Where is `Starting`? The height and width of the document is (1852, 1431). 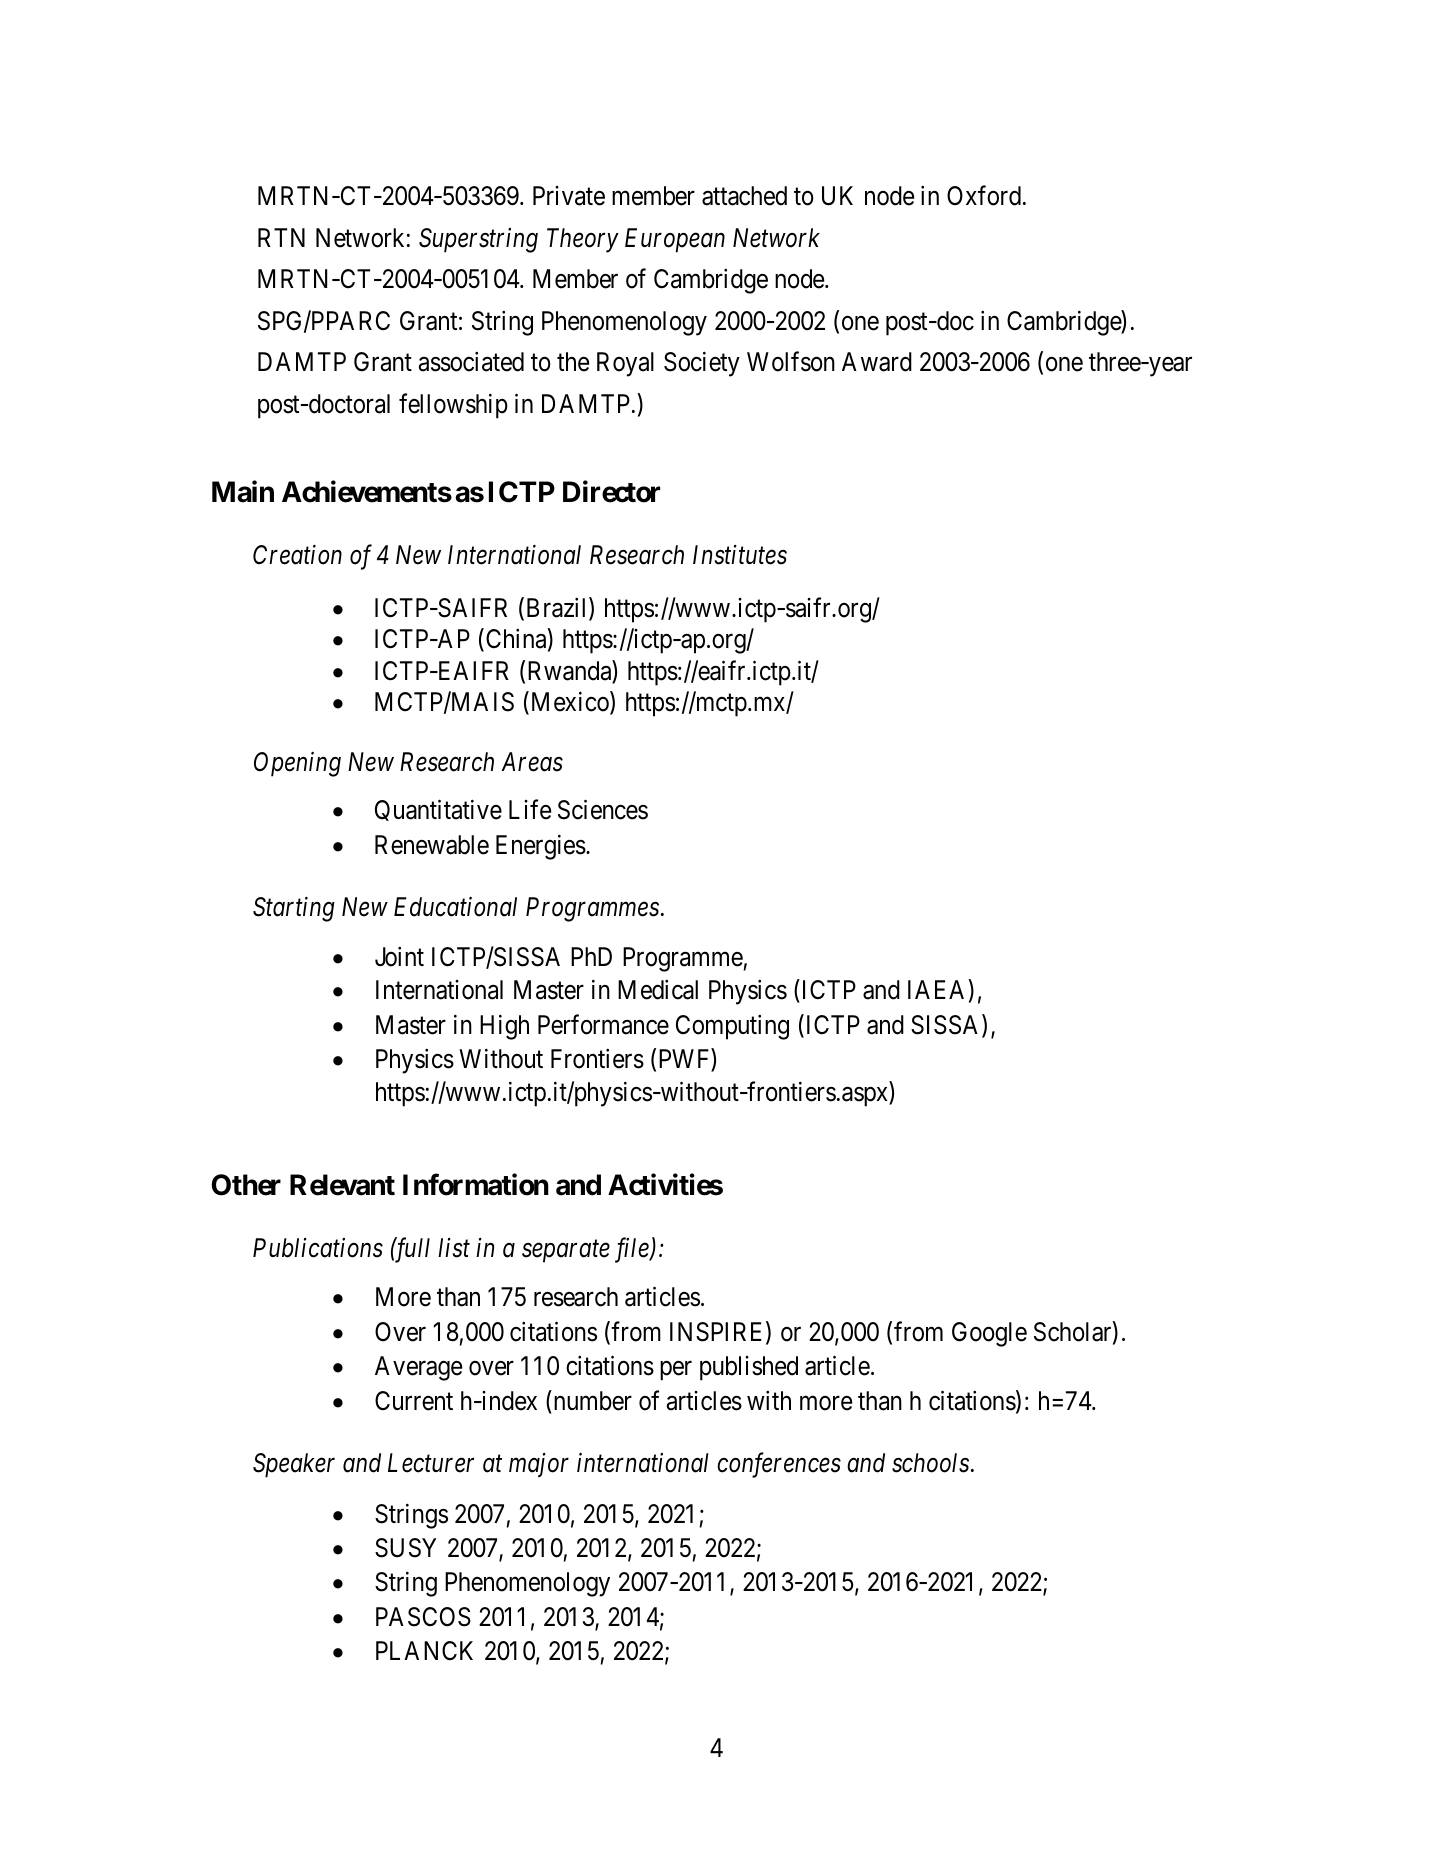
Starting is located at coordinates (294, 909).
